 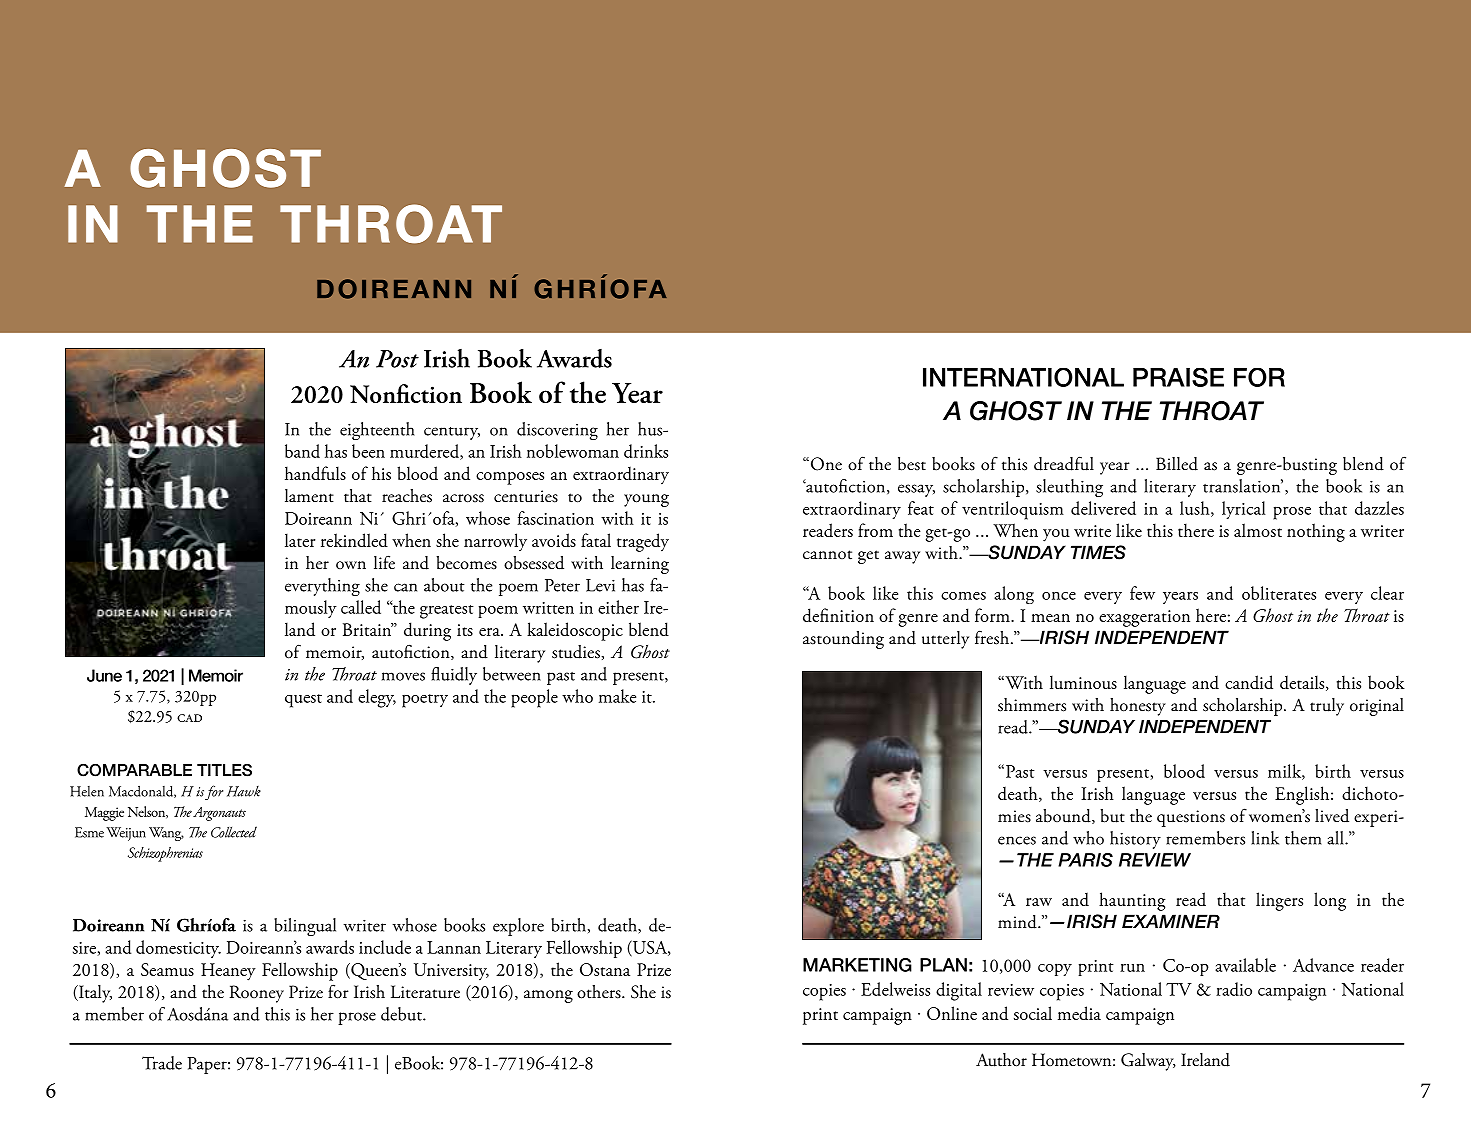 What do you see at coordinates (1138, 707) in the screenshot?
I see `honesty` at bounding box center [1138, 707].
